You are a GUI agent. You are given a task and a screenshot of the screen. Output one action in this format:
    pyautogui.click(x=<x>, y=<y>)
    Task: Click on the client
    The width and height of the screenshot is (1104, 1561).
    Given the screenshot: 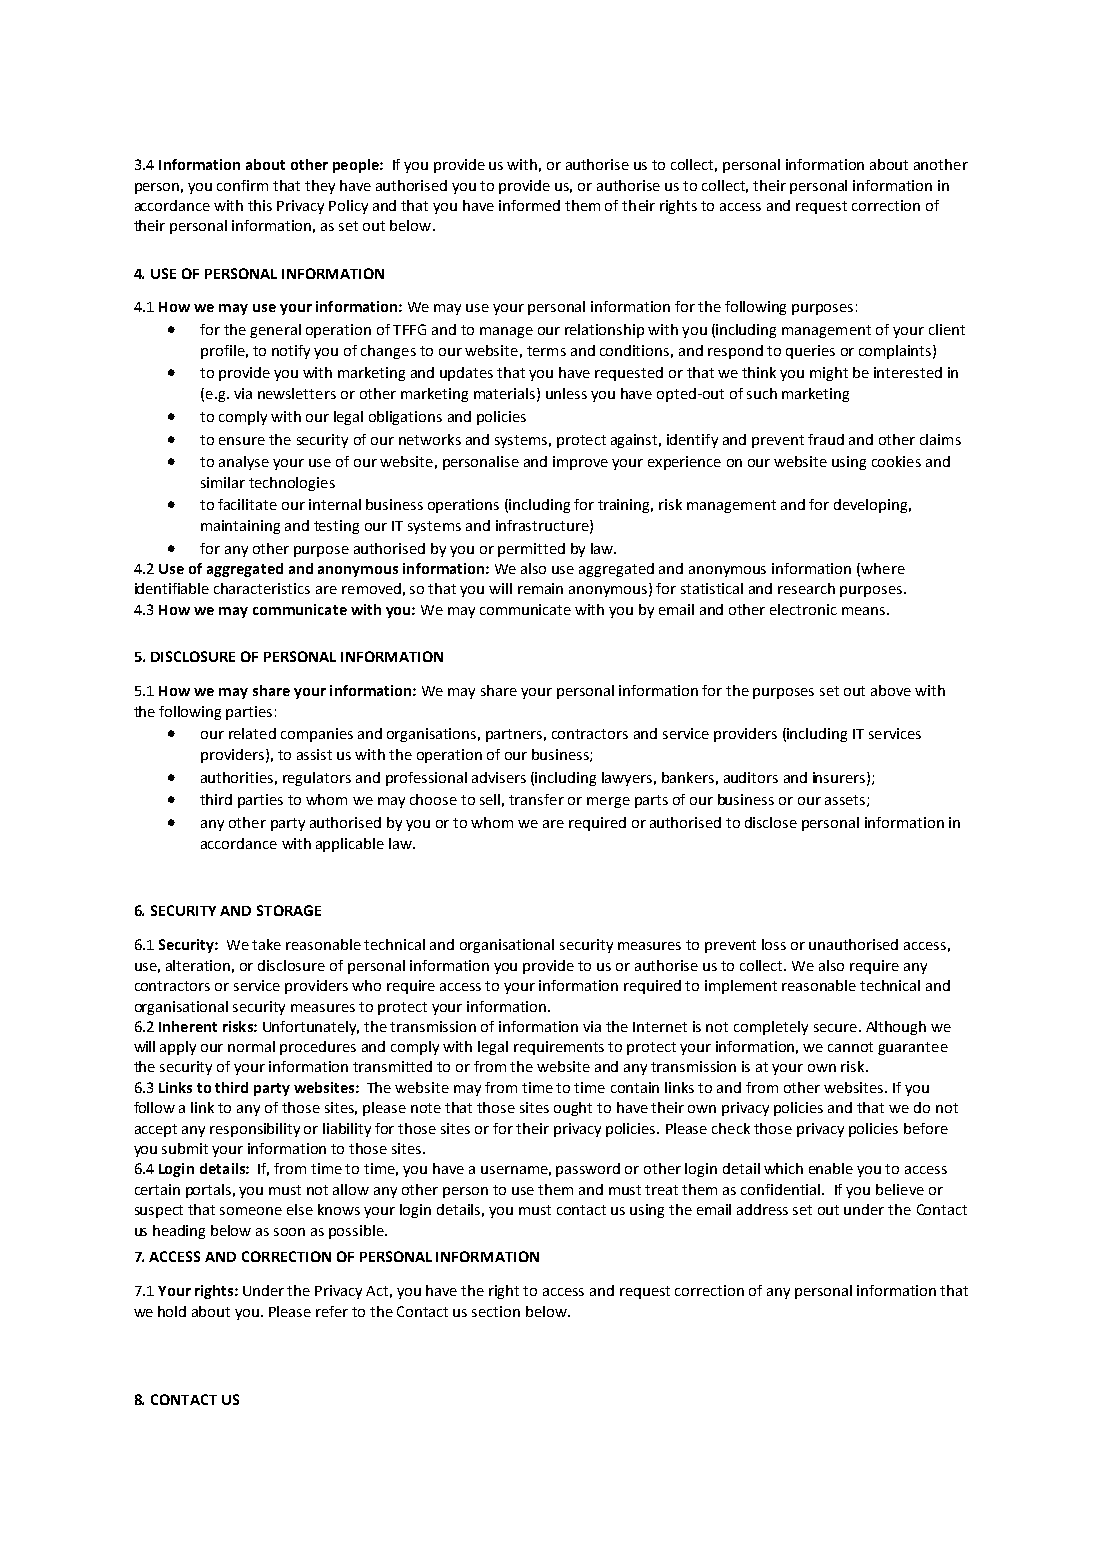 What is the action you would take?
    pyautogui.click(x=947, y=329)
